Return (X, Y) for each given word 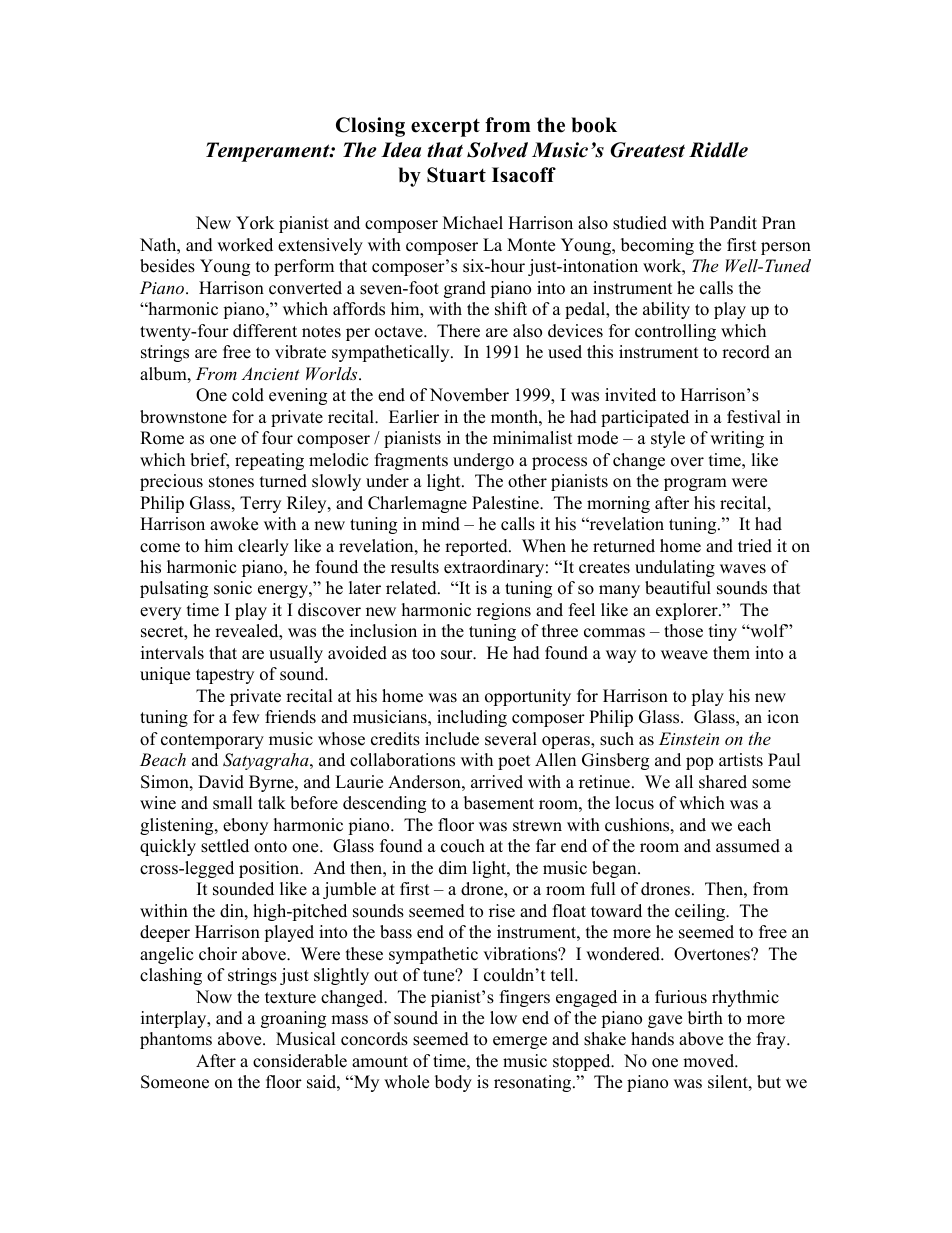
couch (463, 846)
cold (248, 395)
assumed (748, 846)
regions (504, 611)
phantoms (176, 1040)
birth (705, 1018)
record (746, 352)
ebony (245, 826)
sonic (233, 588)
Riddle (718, 150)
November (469, 395)
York (255, 223)
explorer (688, 611)
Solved (497, 150)
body (453, 1083)
